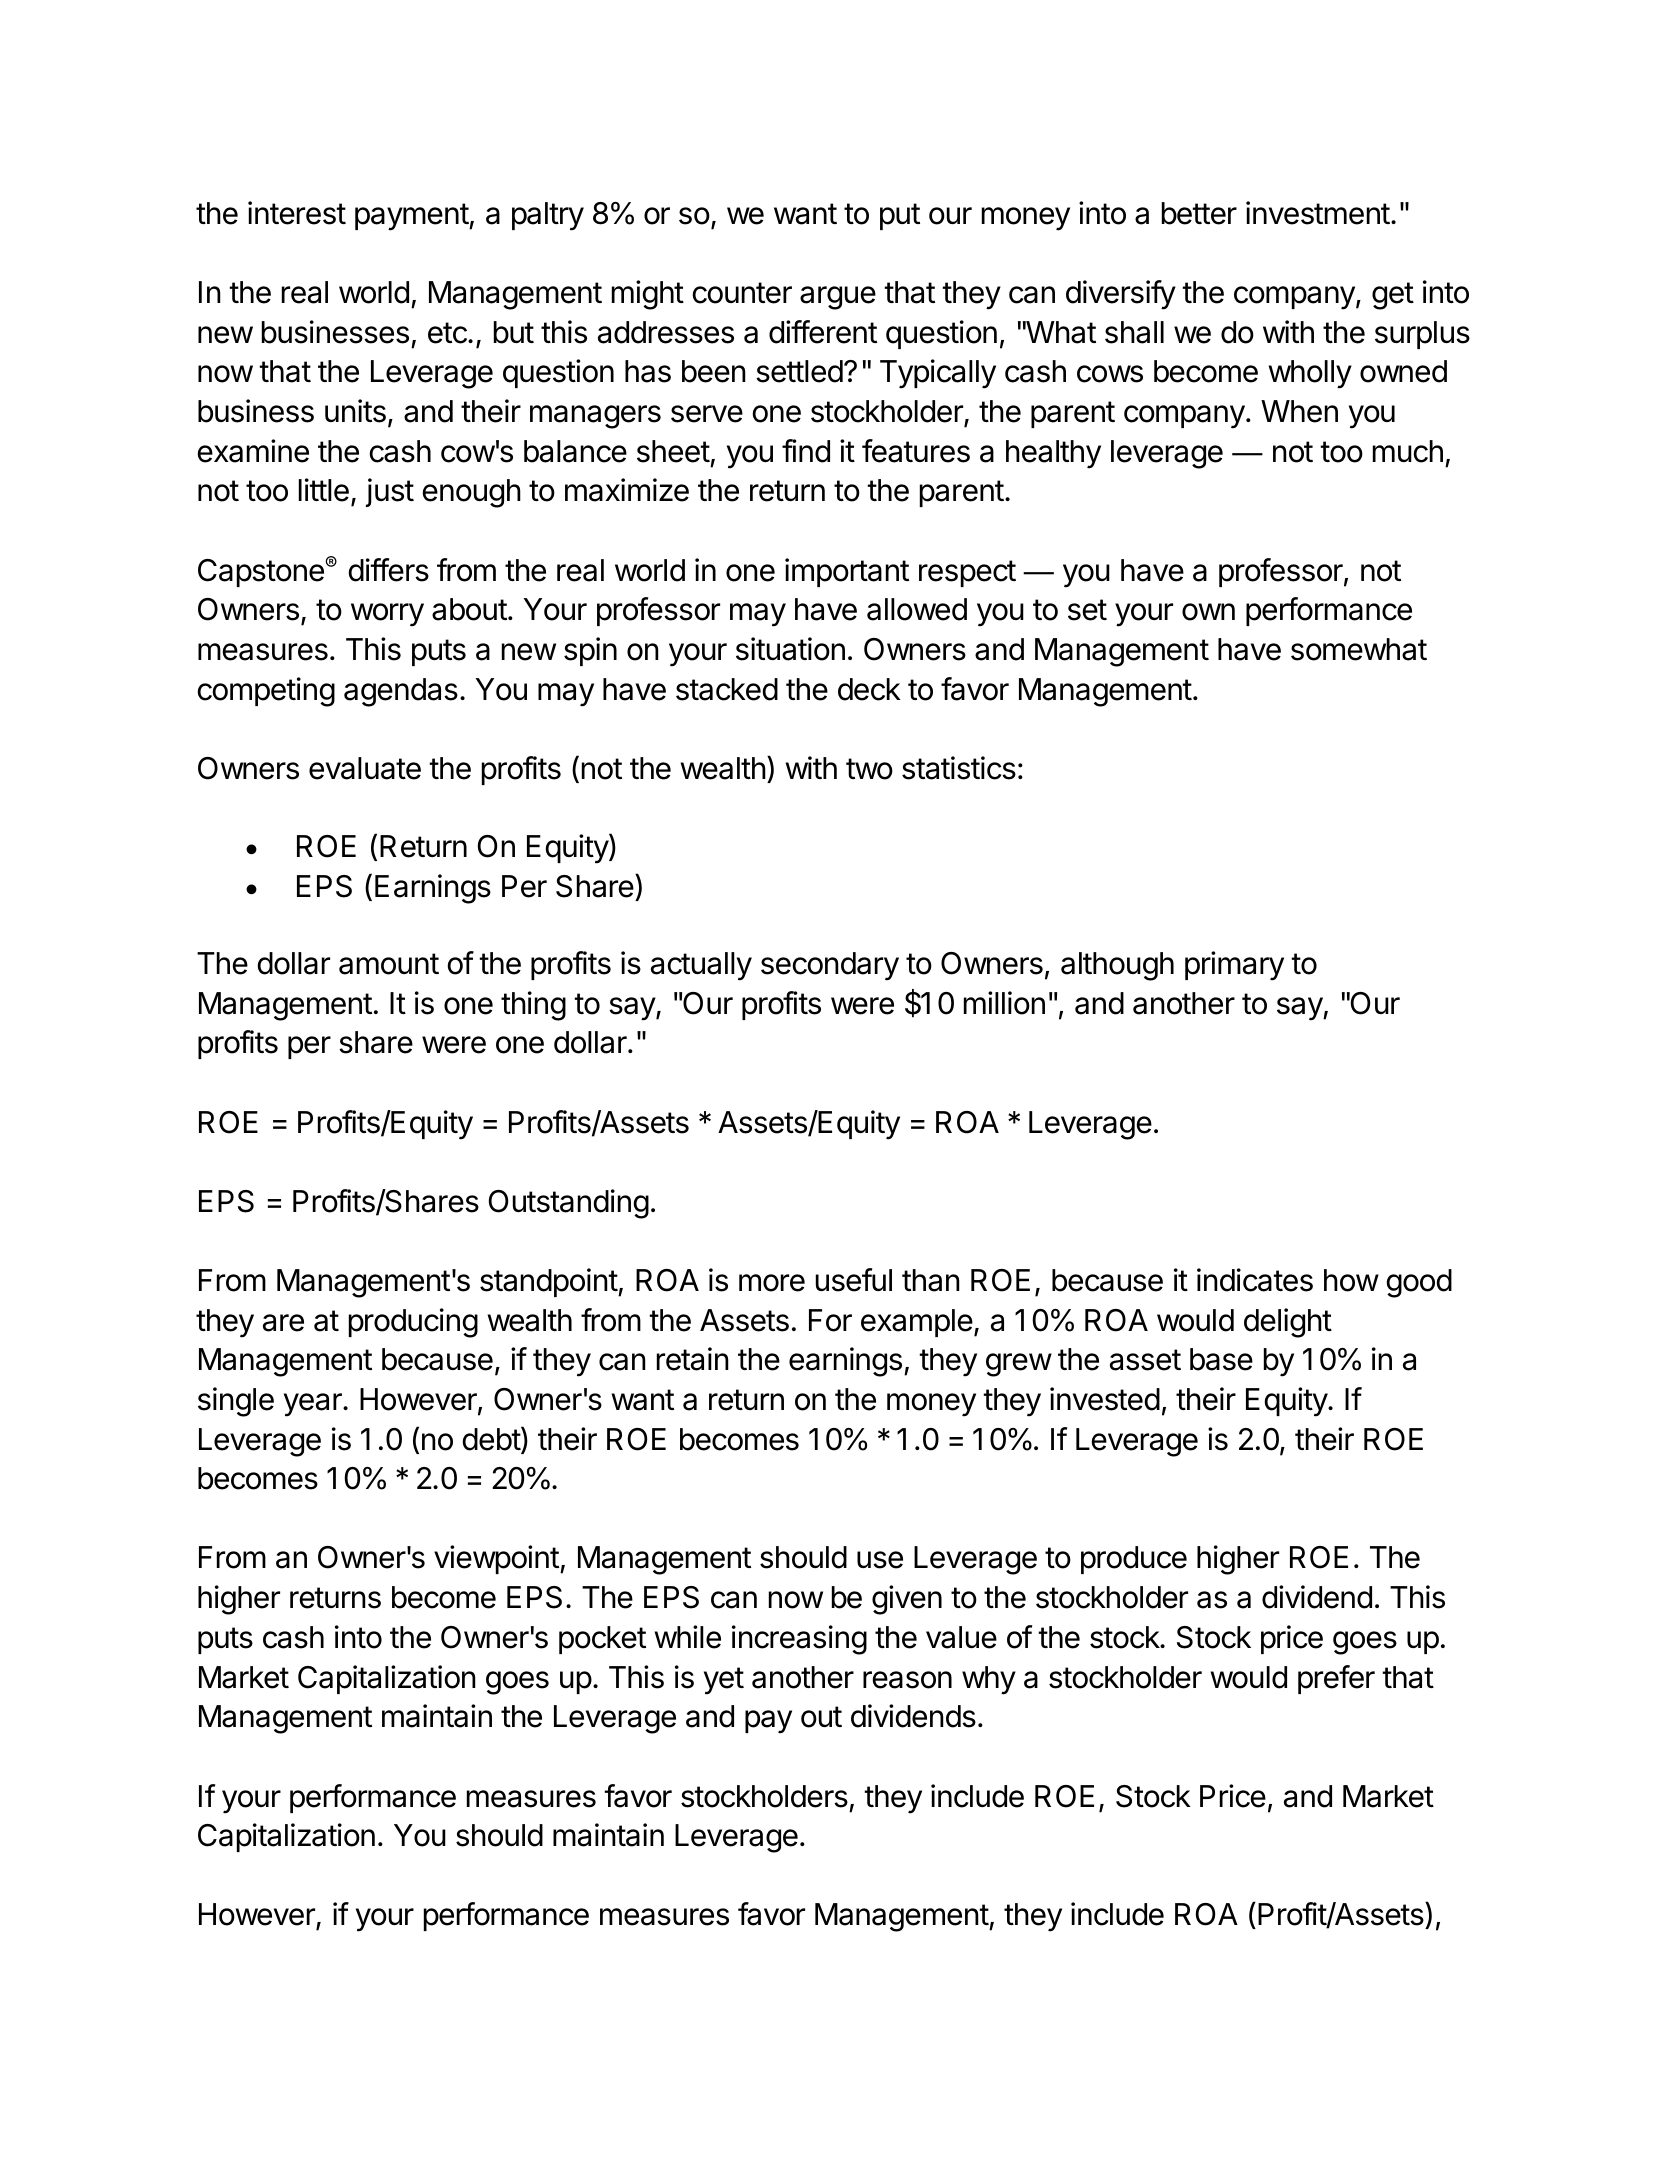 The height and width of the page is (2158, 1668). Describe the element at coordinates (959, 768) in the page. I see `statistics` at that location.
